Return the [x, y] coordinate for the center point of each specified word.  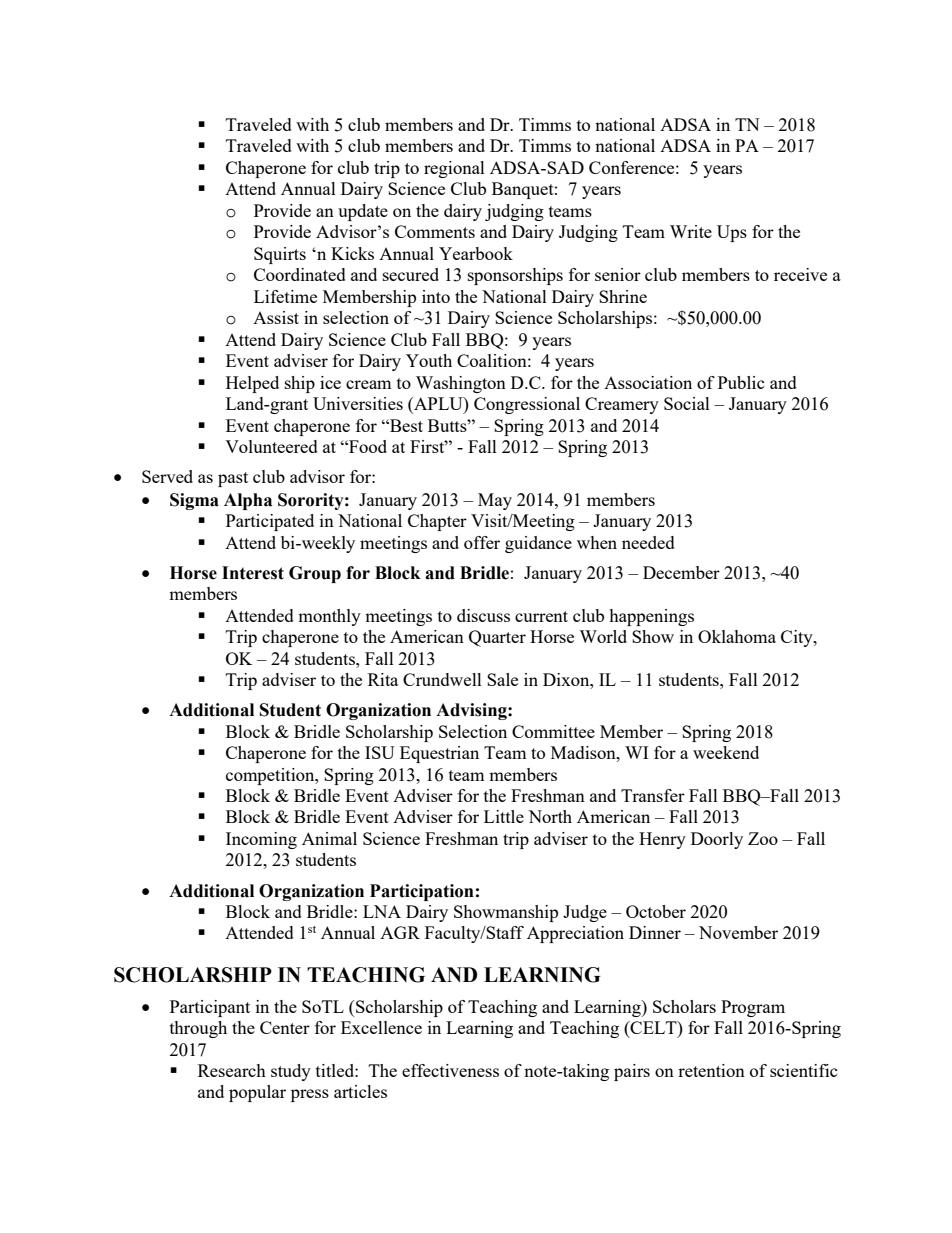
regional [454, 169]
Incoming [261, 840]
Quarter [497, 638]
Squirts [280, 255]
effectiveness [450, 1070]
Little [504, 816]
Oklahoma [737, 636]
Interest [253, 573]
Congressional [527, 405]
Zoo [763, 838]
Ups [732, 233]
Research [232, 1070]
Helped [252, 384]
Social [687, 403]
